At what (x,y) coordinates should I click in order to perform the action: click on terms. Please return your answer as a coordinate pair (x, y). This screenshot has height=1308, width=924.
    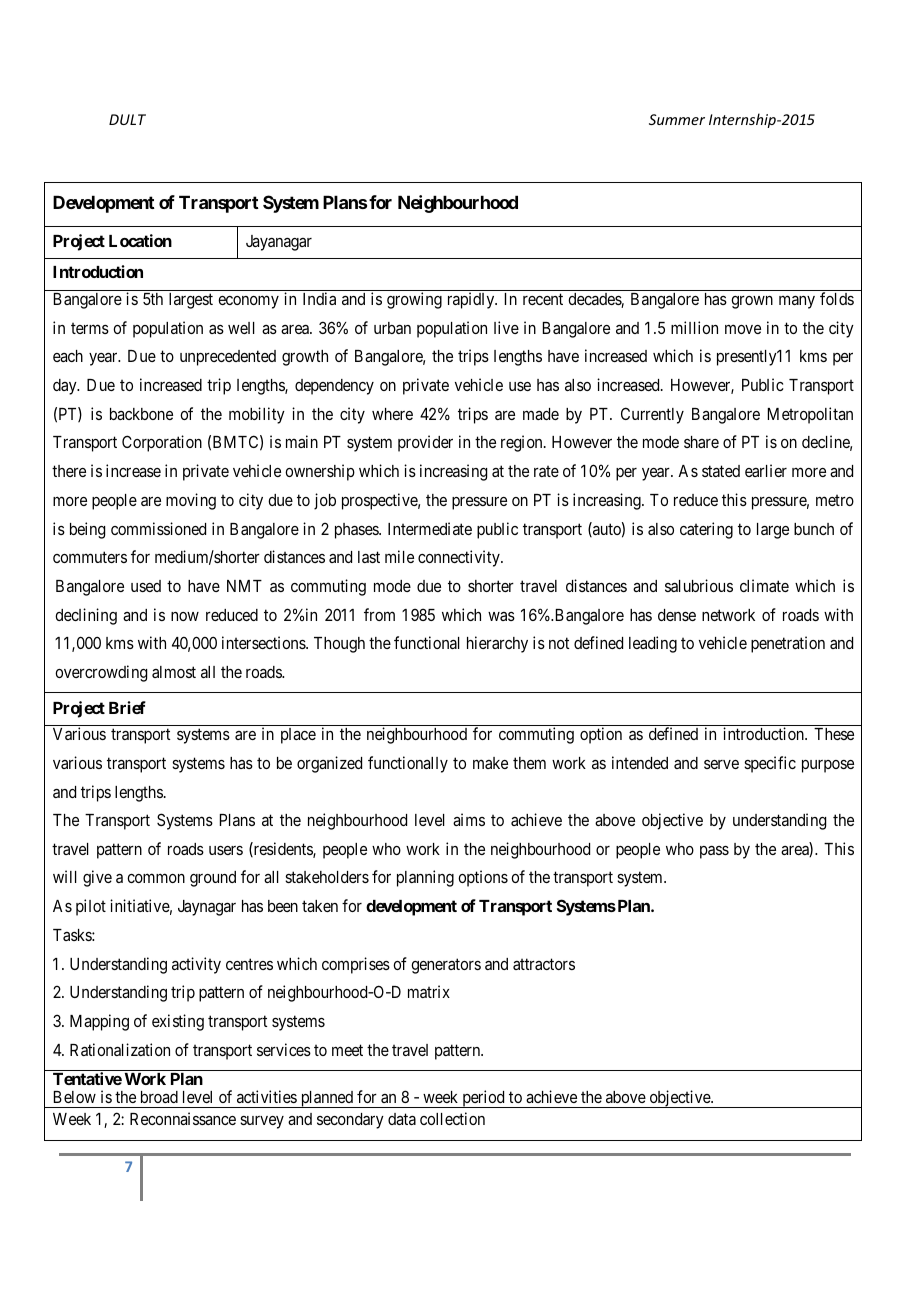
    Looking at the image, I should click on (90, 328).
